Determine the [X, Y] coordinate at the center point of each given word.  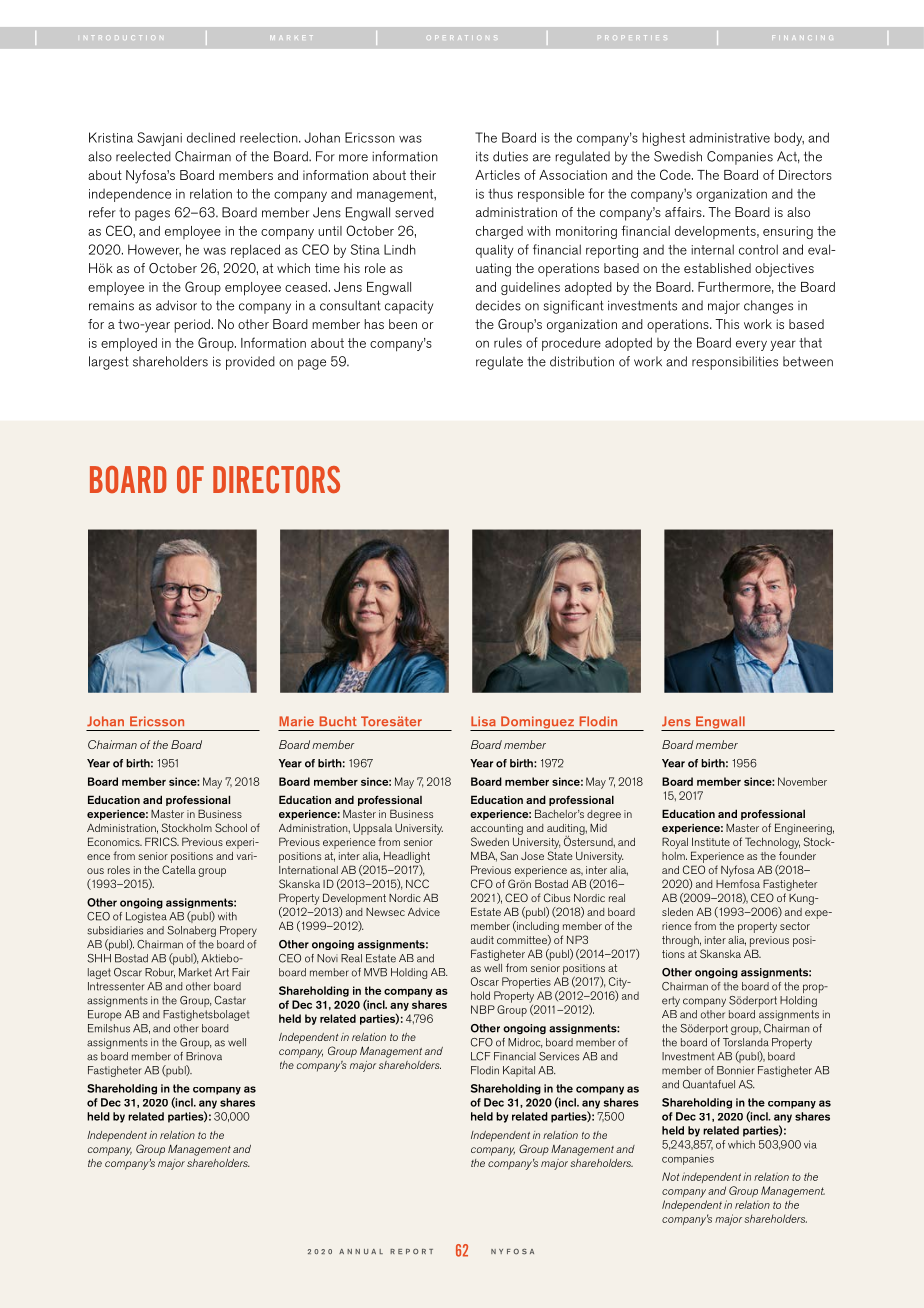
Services [559, 1056]
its [482, 157]
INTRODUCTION [122, 37]
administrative [729, 137]
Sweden [490, 841]
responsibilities [735, 363]
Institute [711, 842]
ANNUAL [361, 1252]
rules [508, 343]
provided [250, 363]
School [231, 827]
